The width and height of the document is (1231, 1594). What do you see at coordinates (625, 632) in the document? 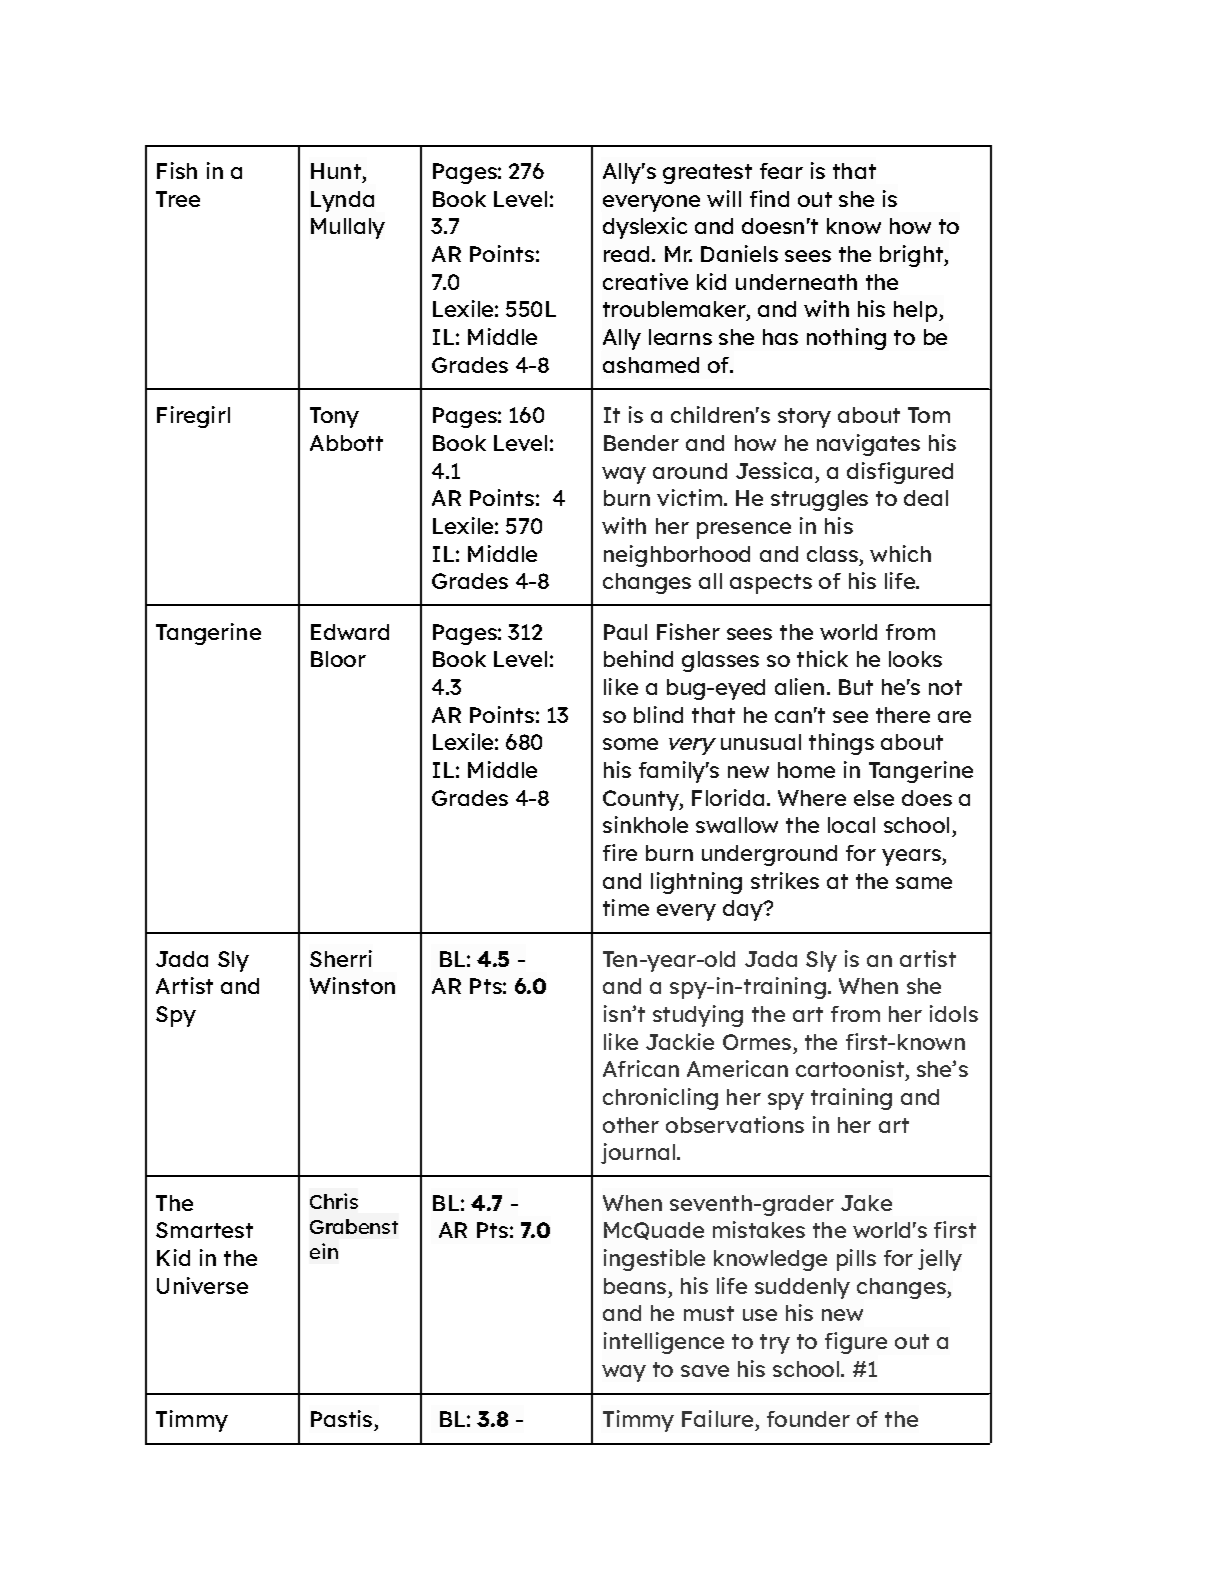
I see `Paul` at bounding box center [625, 632].
